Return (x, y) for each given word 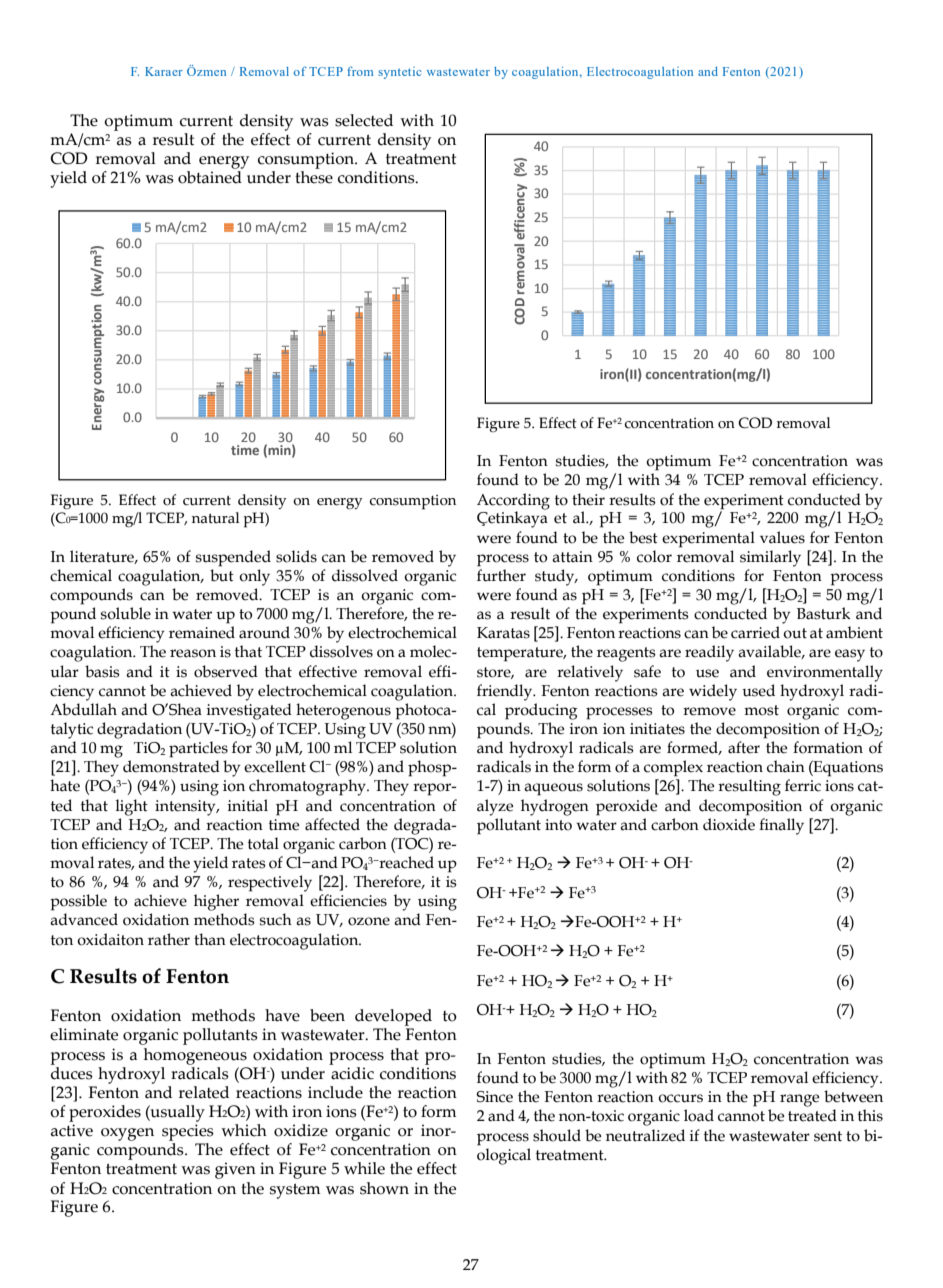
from (360, 71)
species (188, 1132)
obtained (210, 177)
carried (755, 632)
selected (364, 120)
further (501, 575)
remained (202, 632)
